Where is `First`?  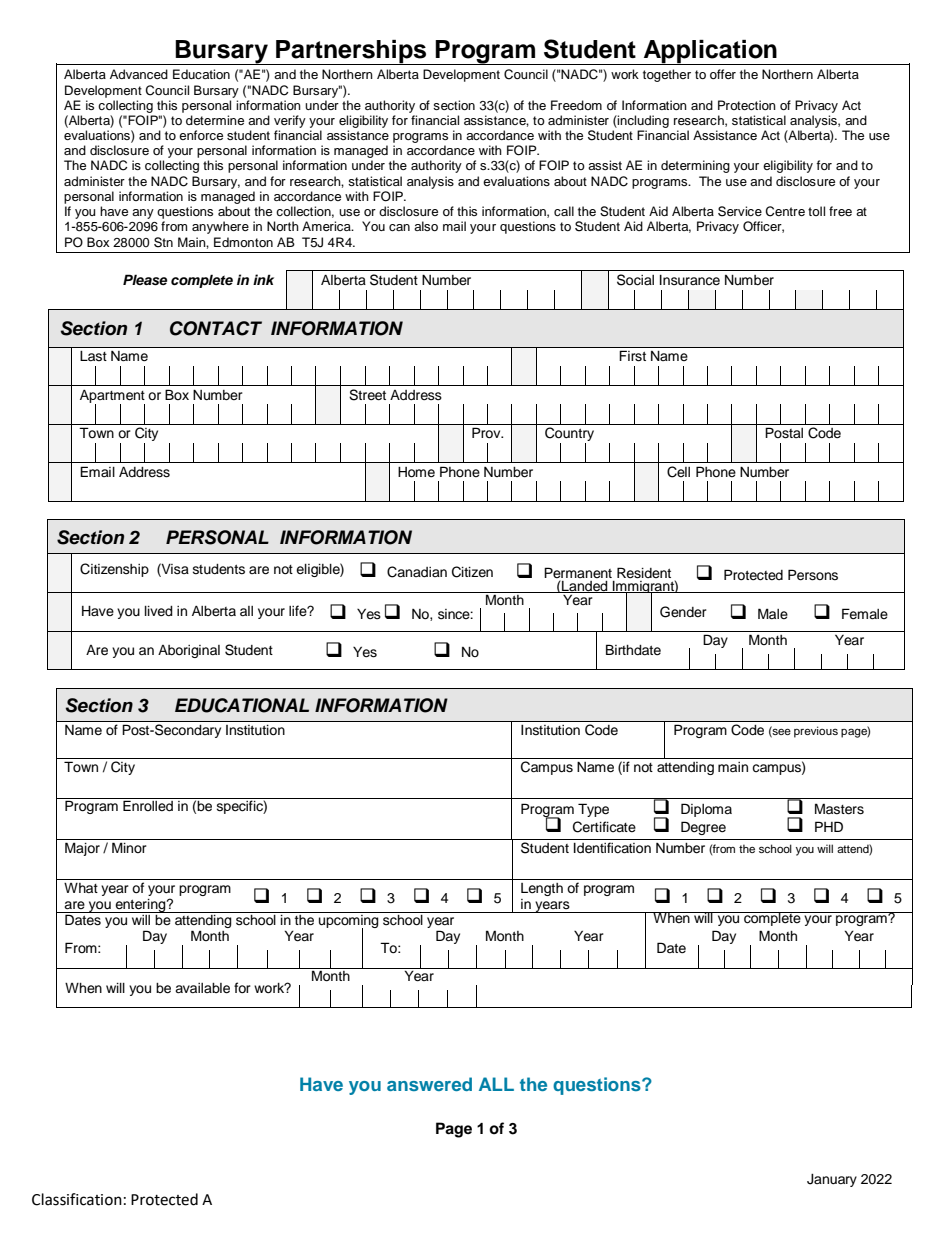
First is located at coordinates (632, 356).
